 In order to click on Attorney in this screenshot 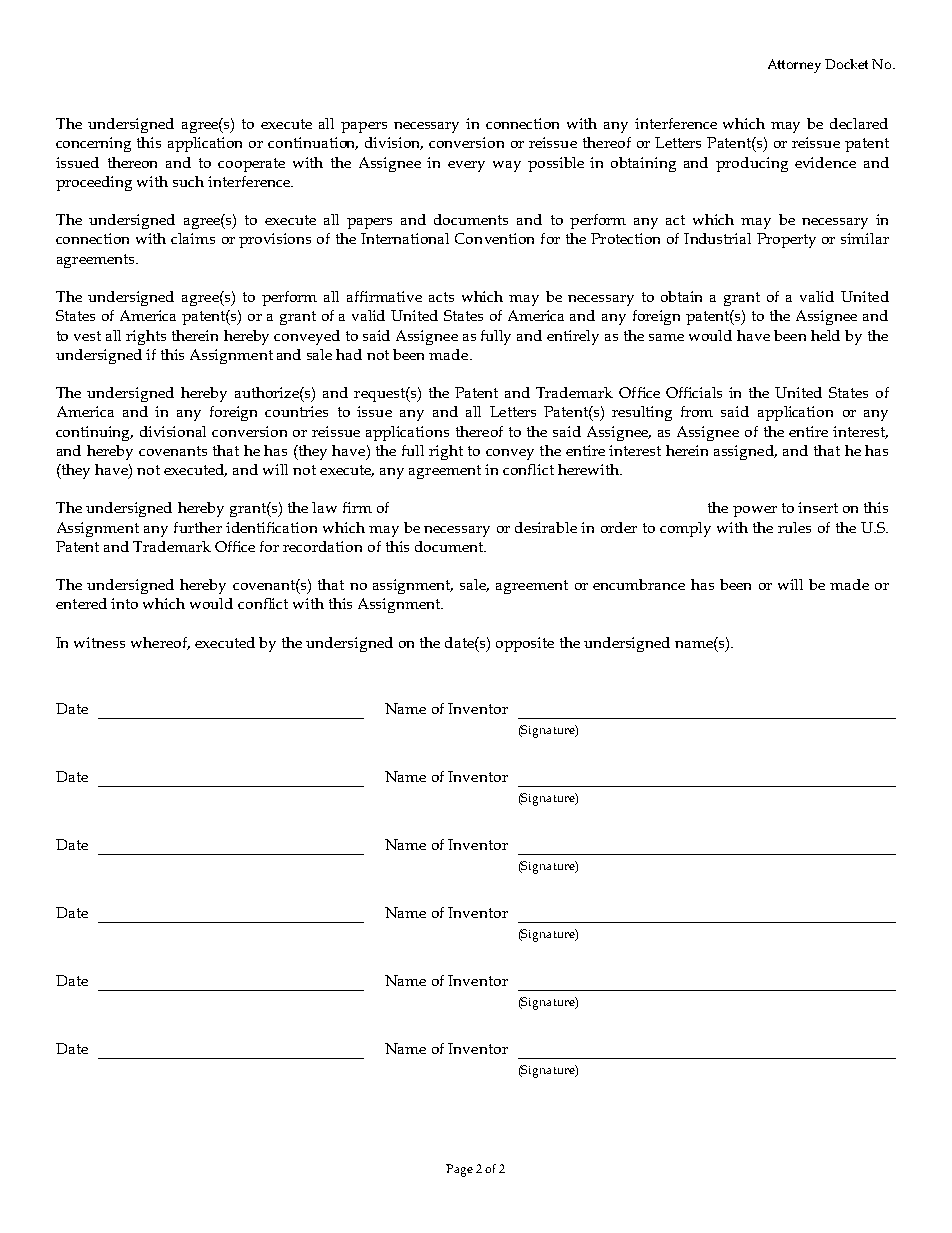, I will do `click(794, 66)`.
